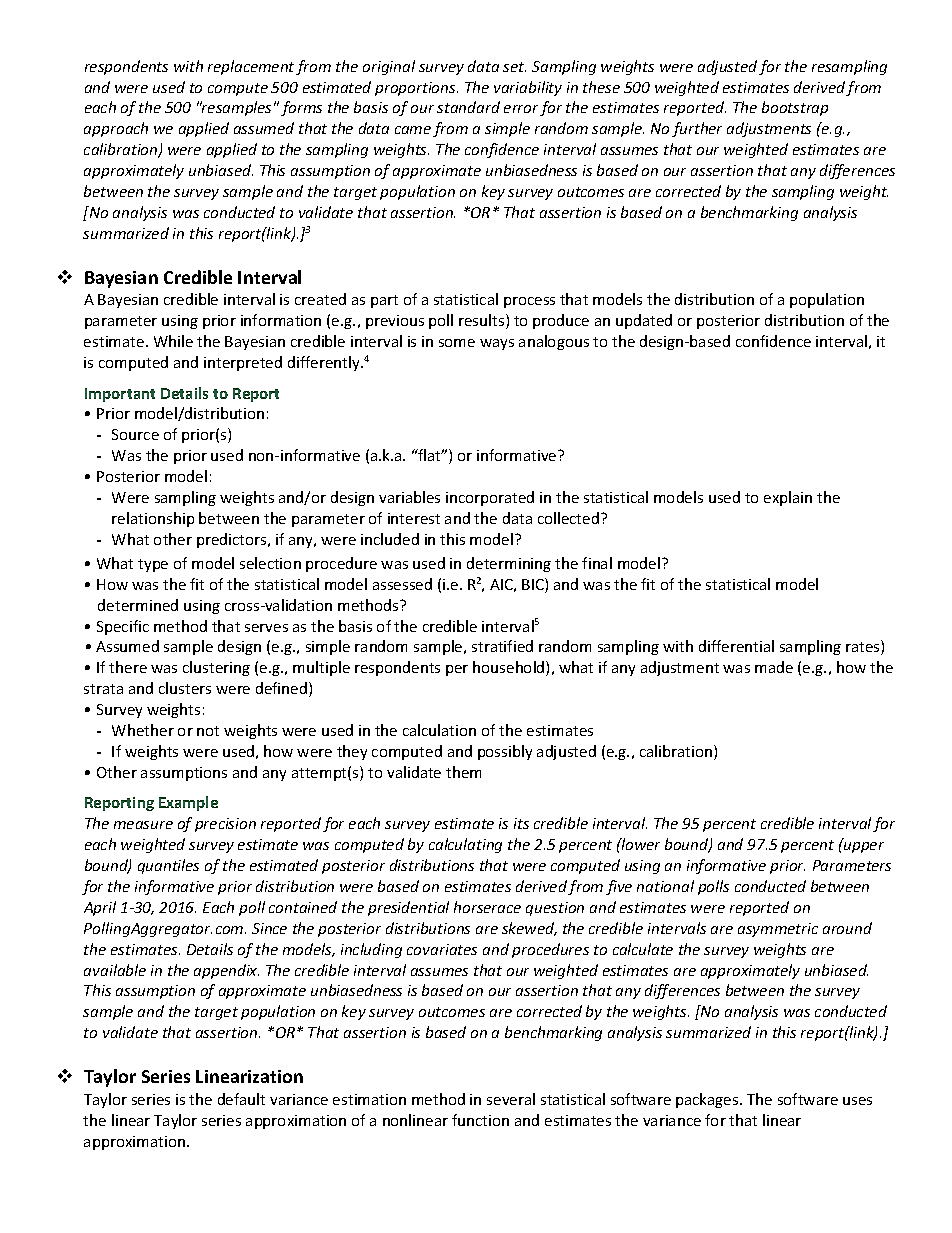  I want to click on replacement, so click(251, 67).
